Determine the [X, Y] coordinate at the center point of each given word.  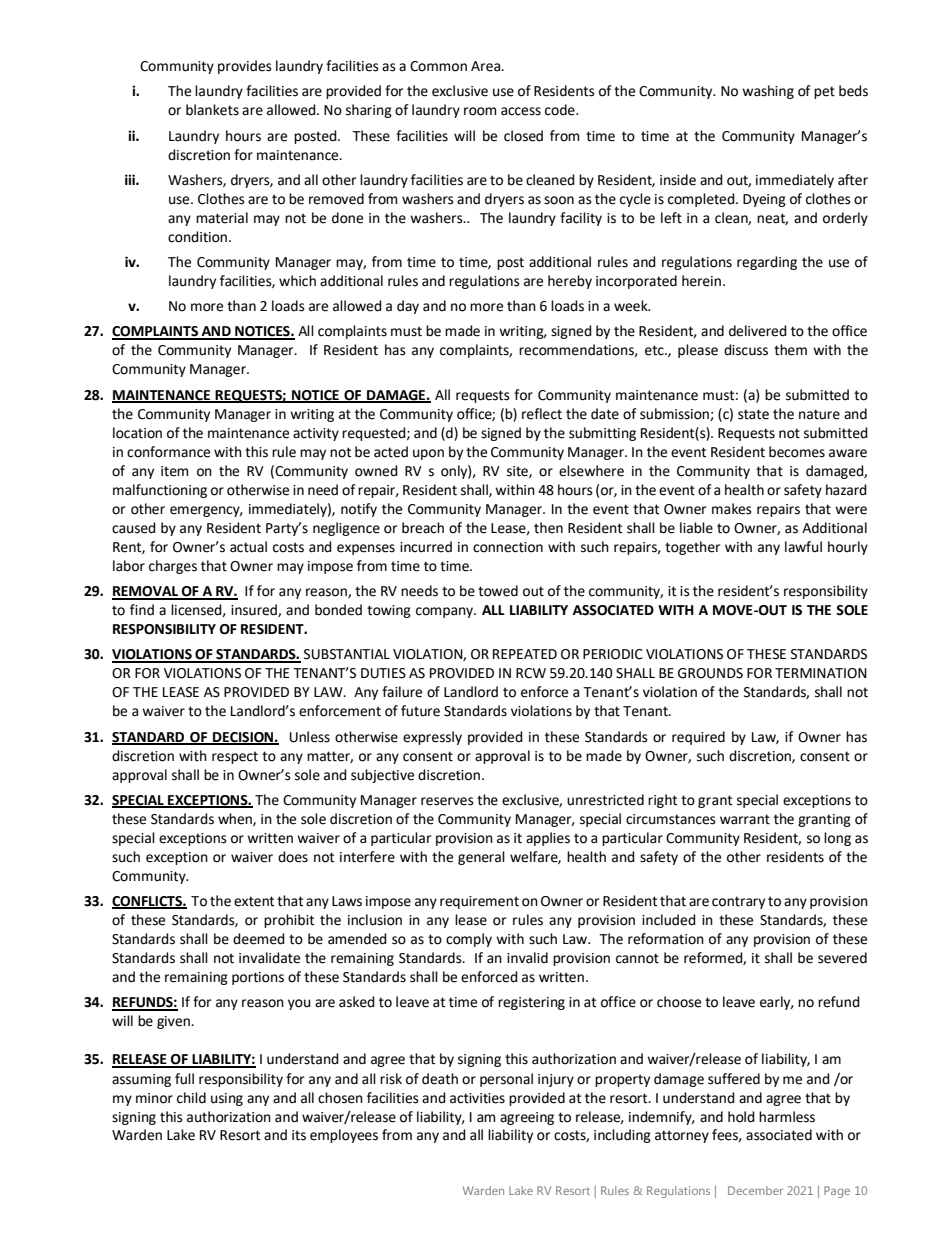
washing [768, 92]
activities [477, 1098]
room [480, 111]
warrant [745, 819]
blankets [212, 110]
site [518, 472]
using [227, 1099]
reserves [447, 801]
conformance [168, 452]
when [236, 819]
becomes [797, 452]
